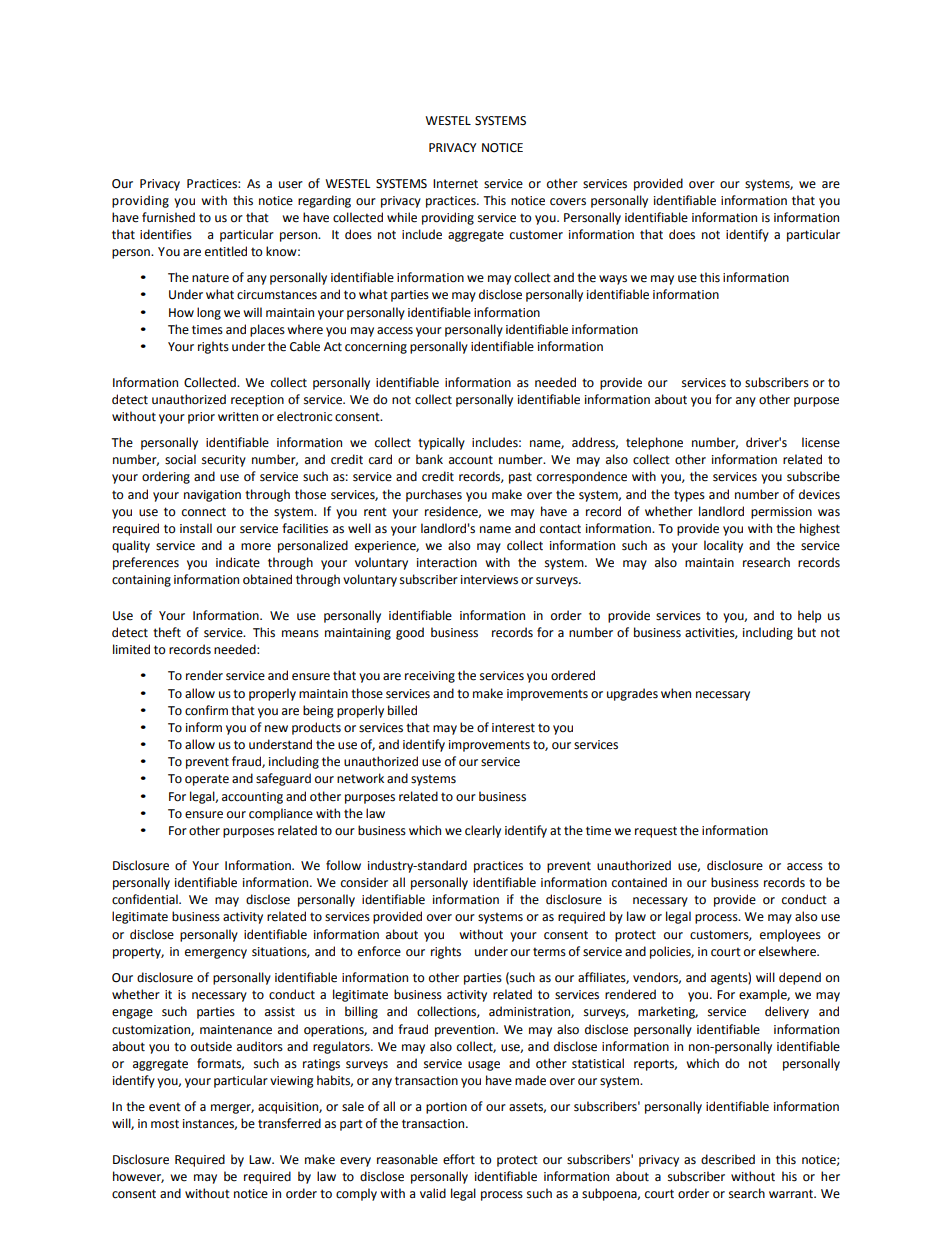 Image resolution: width=952 pixels, height=1233 pixels. Describe the element at coordinates (206, 710) in the screenshot. I see `confirm` at that location.
